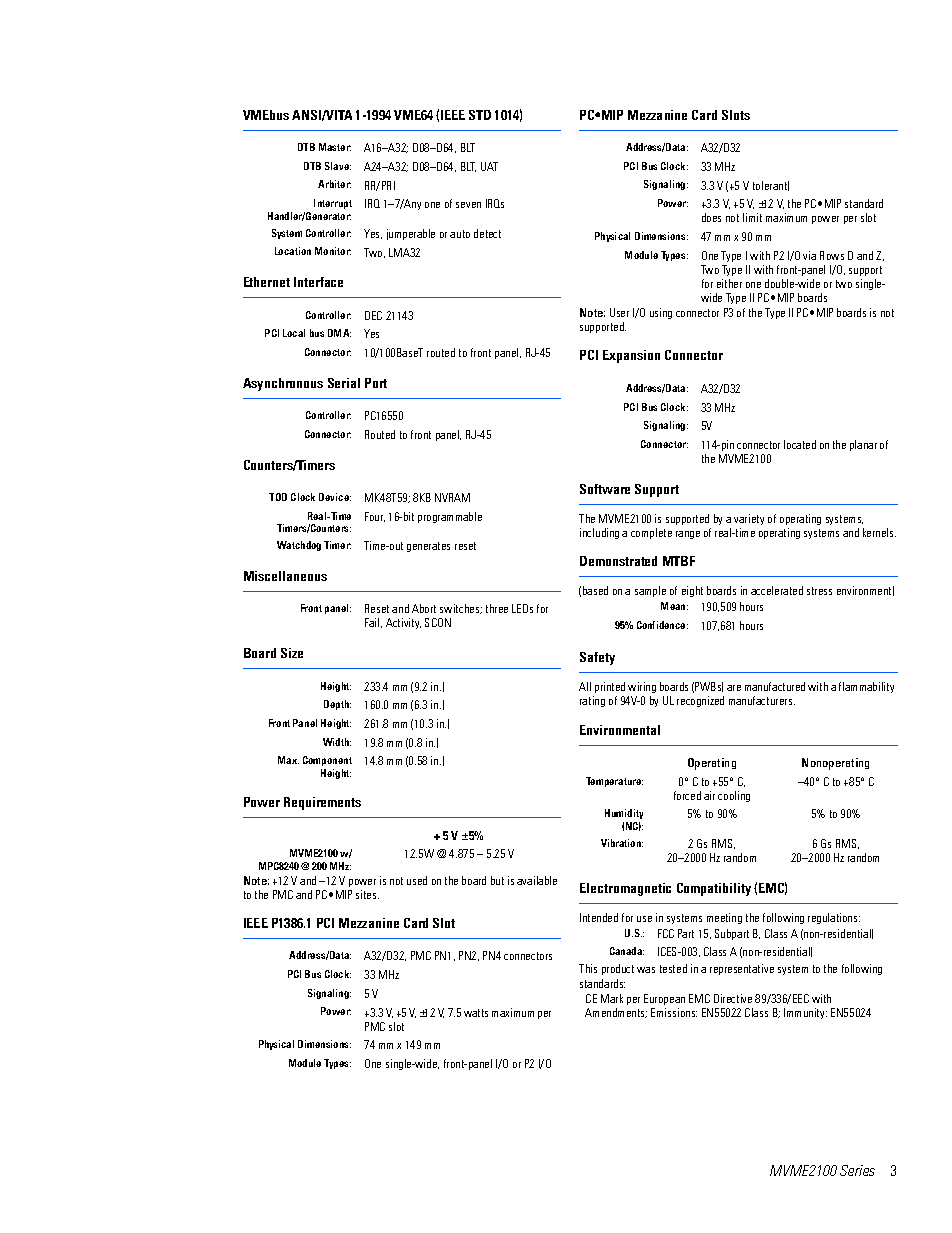 This screenshot has width=952, height=1233. I want to click on manufactured, so click(775, 686).
